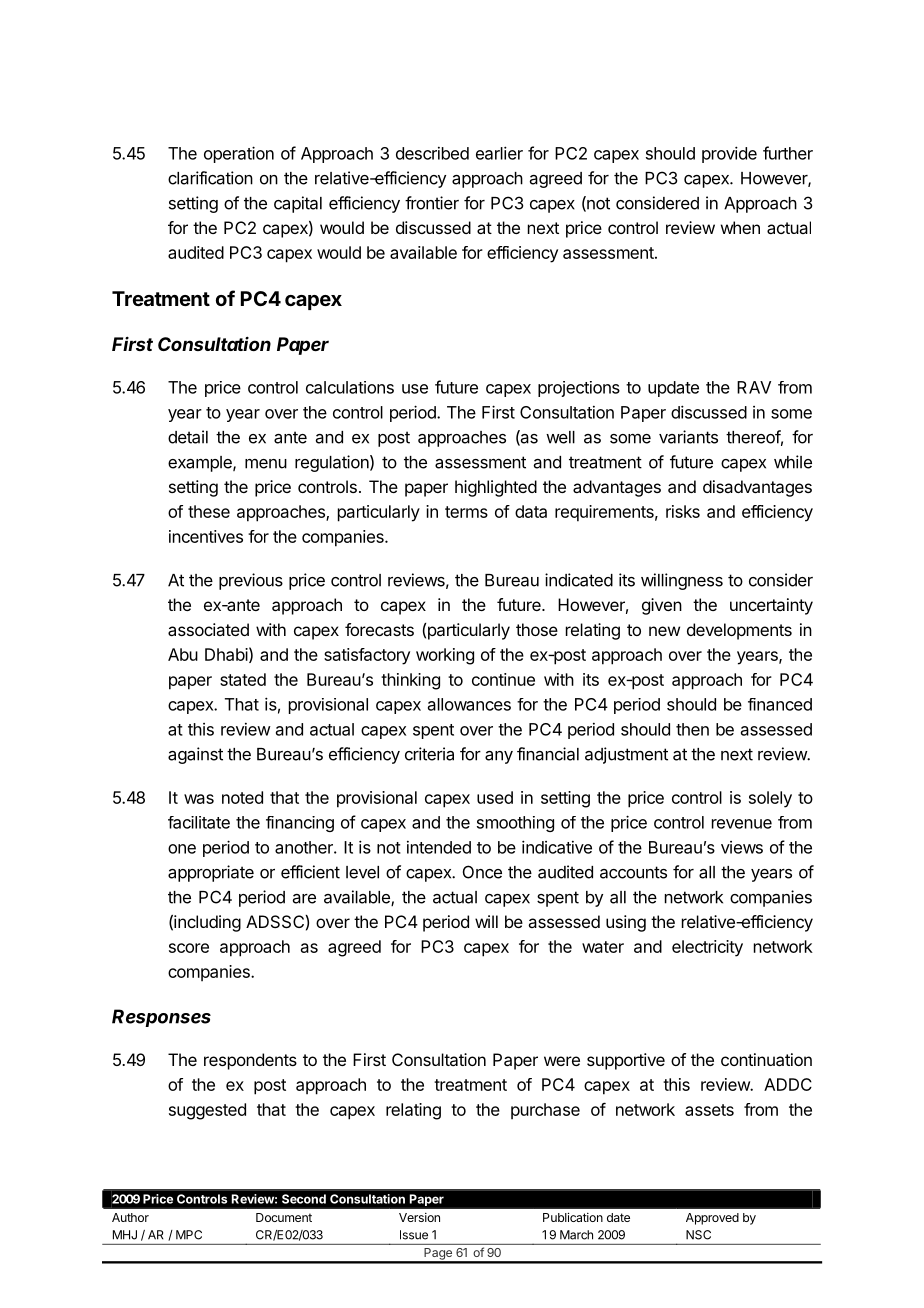 The image size is (924, 1308). What do you see at coordinates (692, 729) in the image?
I see `then` at bounding box center [692, 729].
